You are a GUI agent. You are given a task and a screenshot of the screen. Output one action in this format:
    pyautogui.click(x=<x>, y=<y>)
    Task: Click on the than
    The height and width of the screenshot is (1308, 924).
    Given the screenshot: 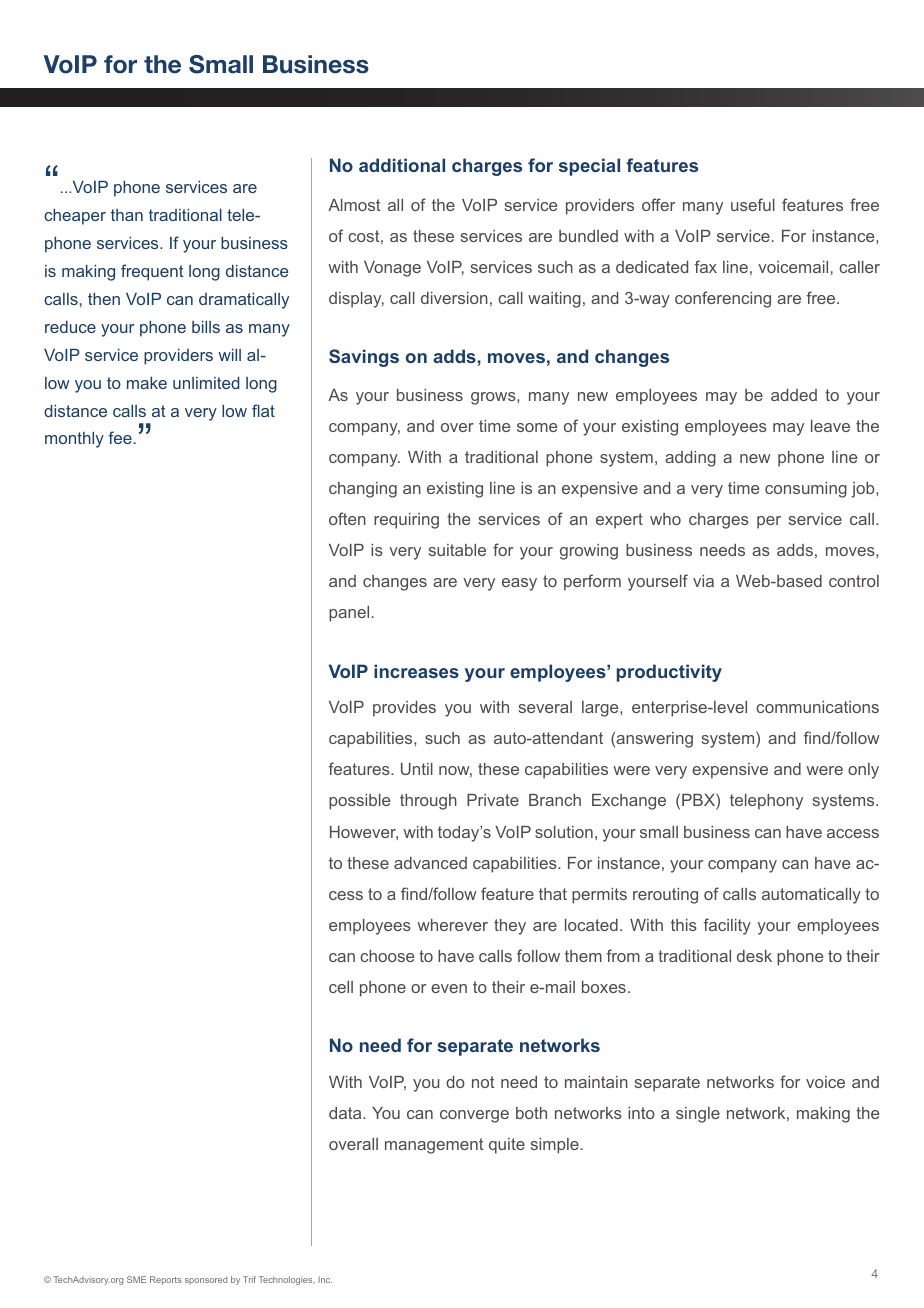 What is the action you would take?
    pyautogui.click(x=127, y=215)
